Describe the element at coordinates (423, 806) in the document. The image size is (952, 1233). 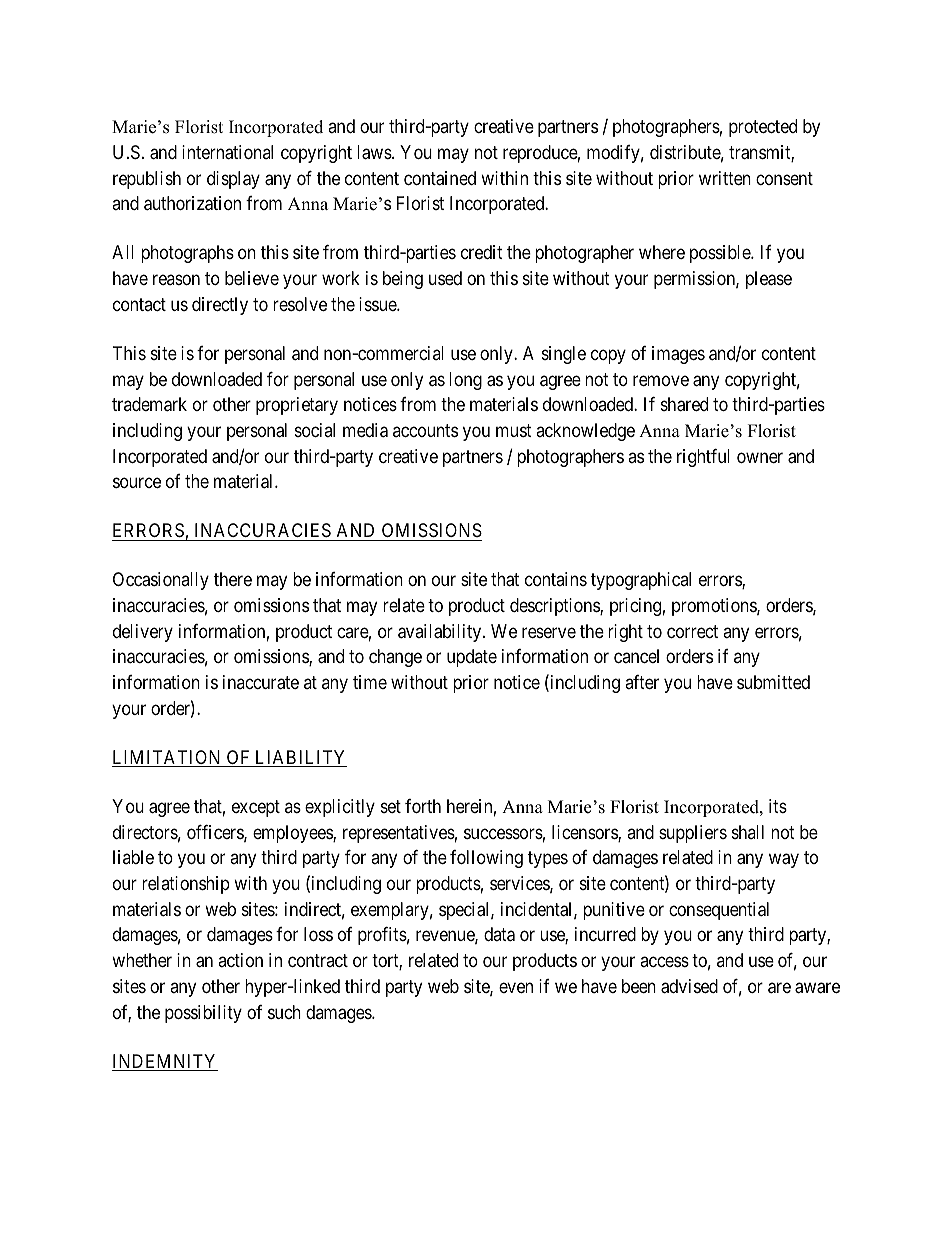
I see `forth` at that location.
